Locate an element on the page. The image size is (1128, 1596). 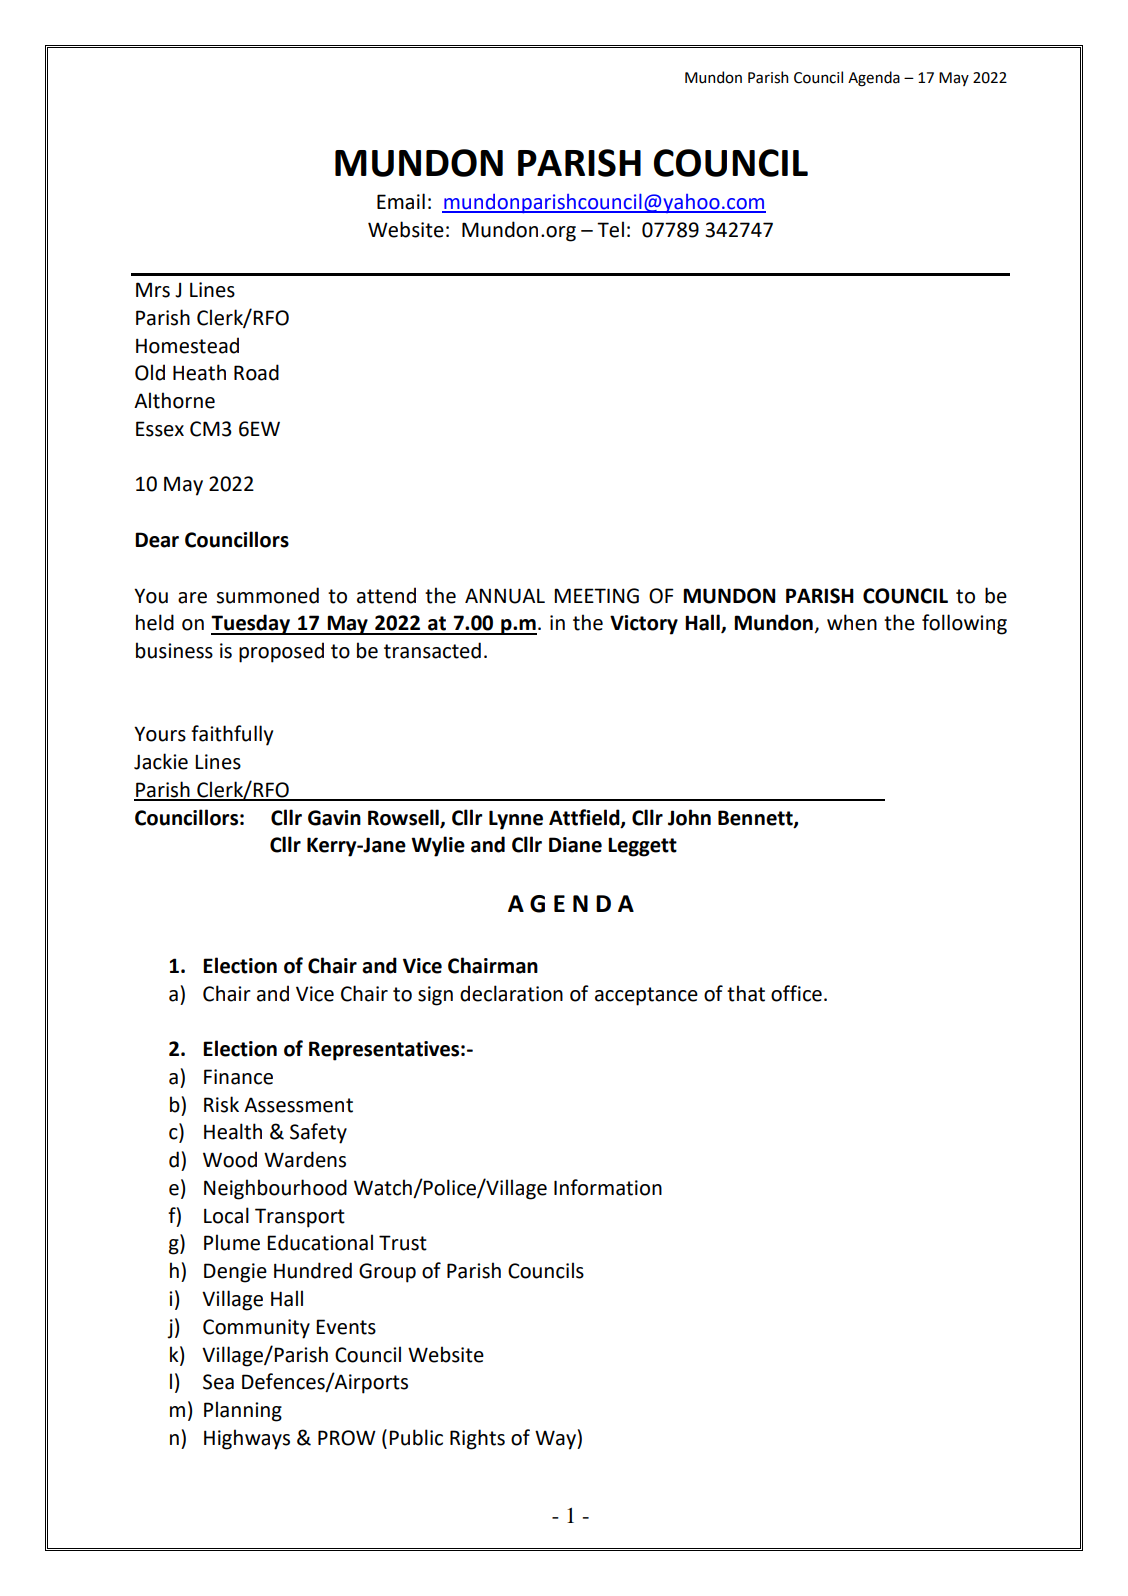
Email is located at coordinates (401, 201).
